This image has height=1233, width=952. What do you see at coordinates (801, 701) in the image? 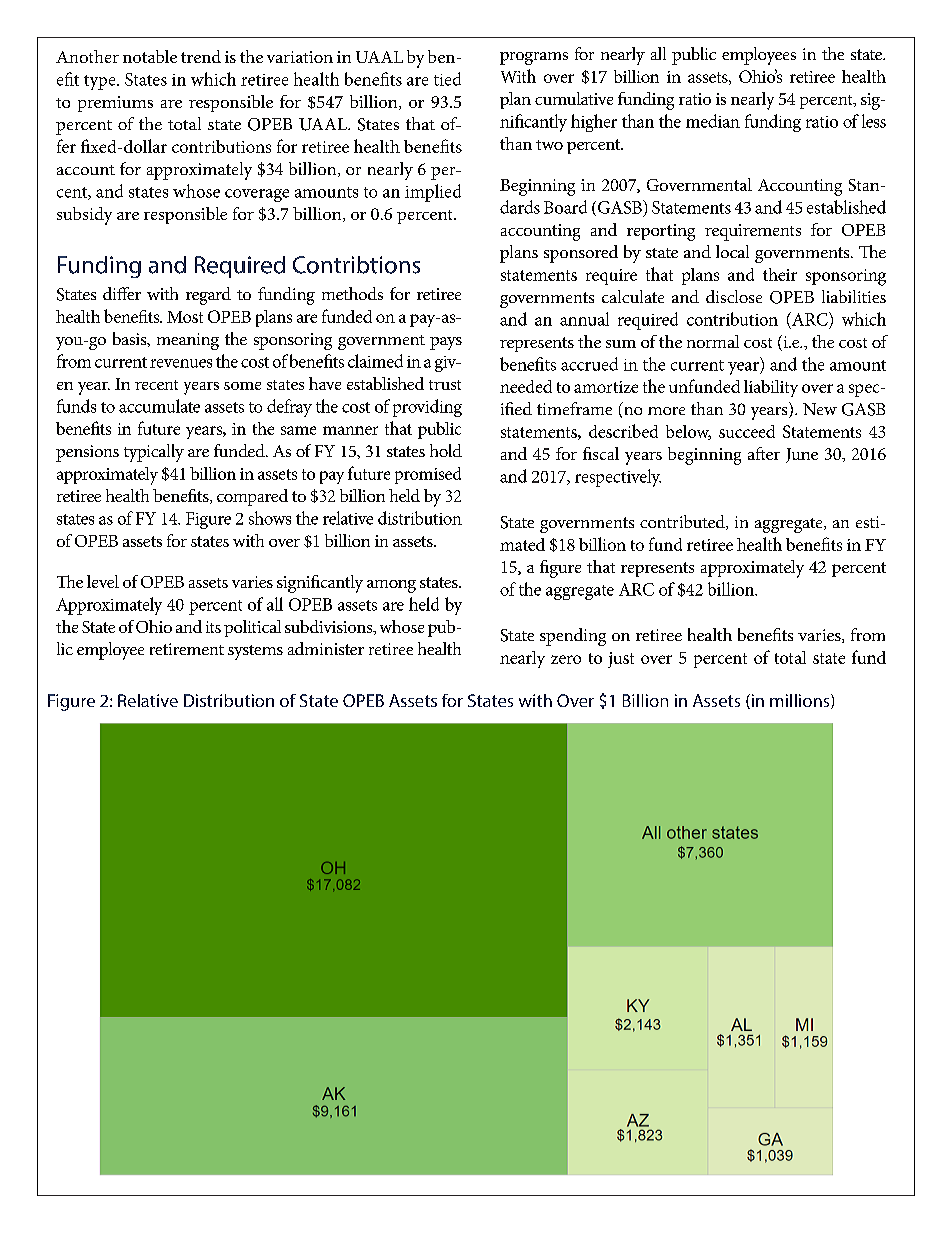
I see `millions` at bounding box center [801, 701].
